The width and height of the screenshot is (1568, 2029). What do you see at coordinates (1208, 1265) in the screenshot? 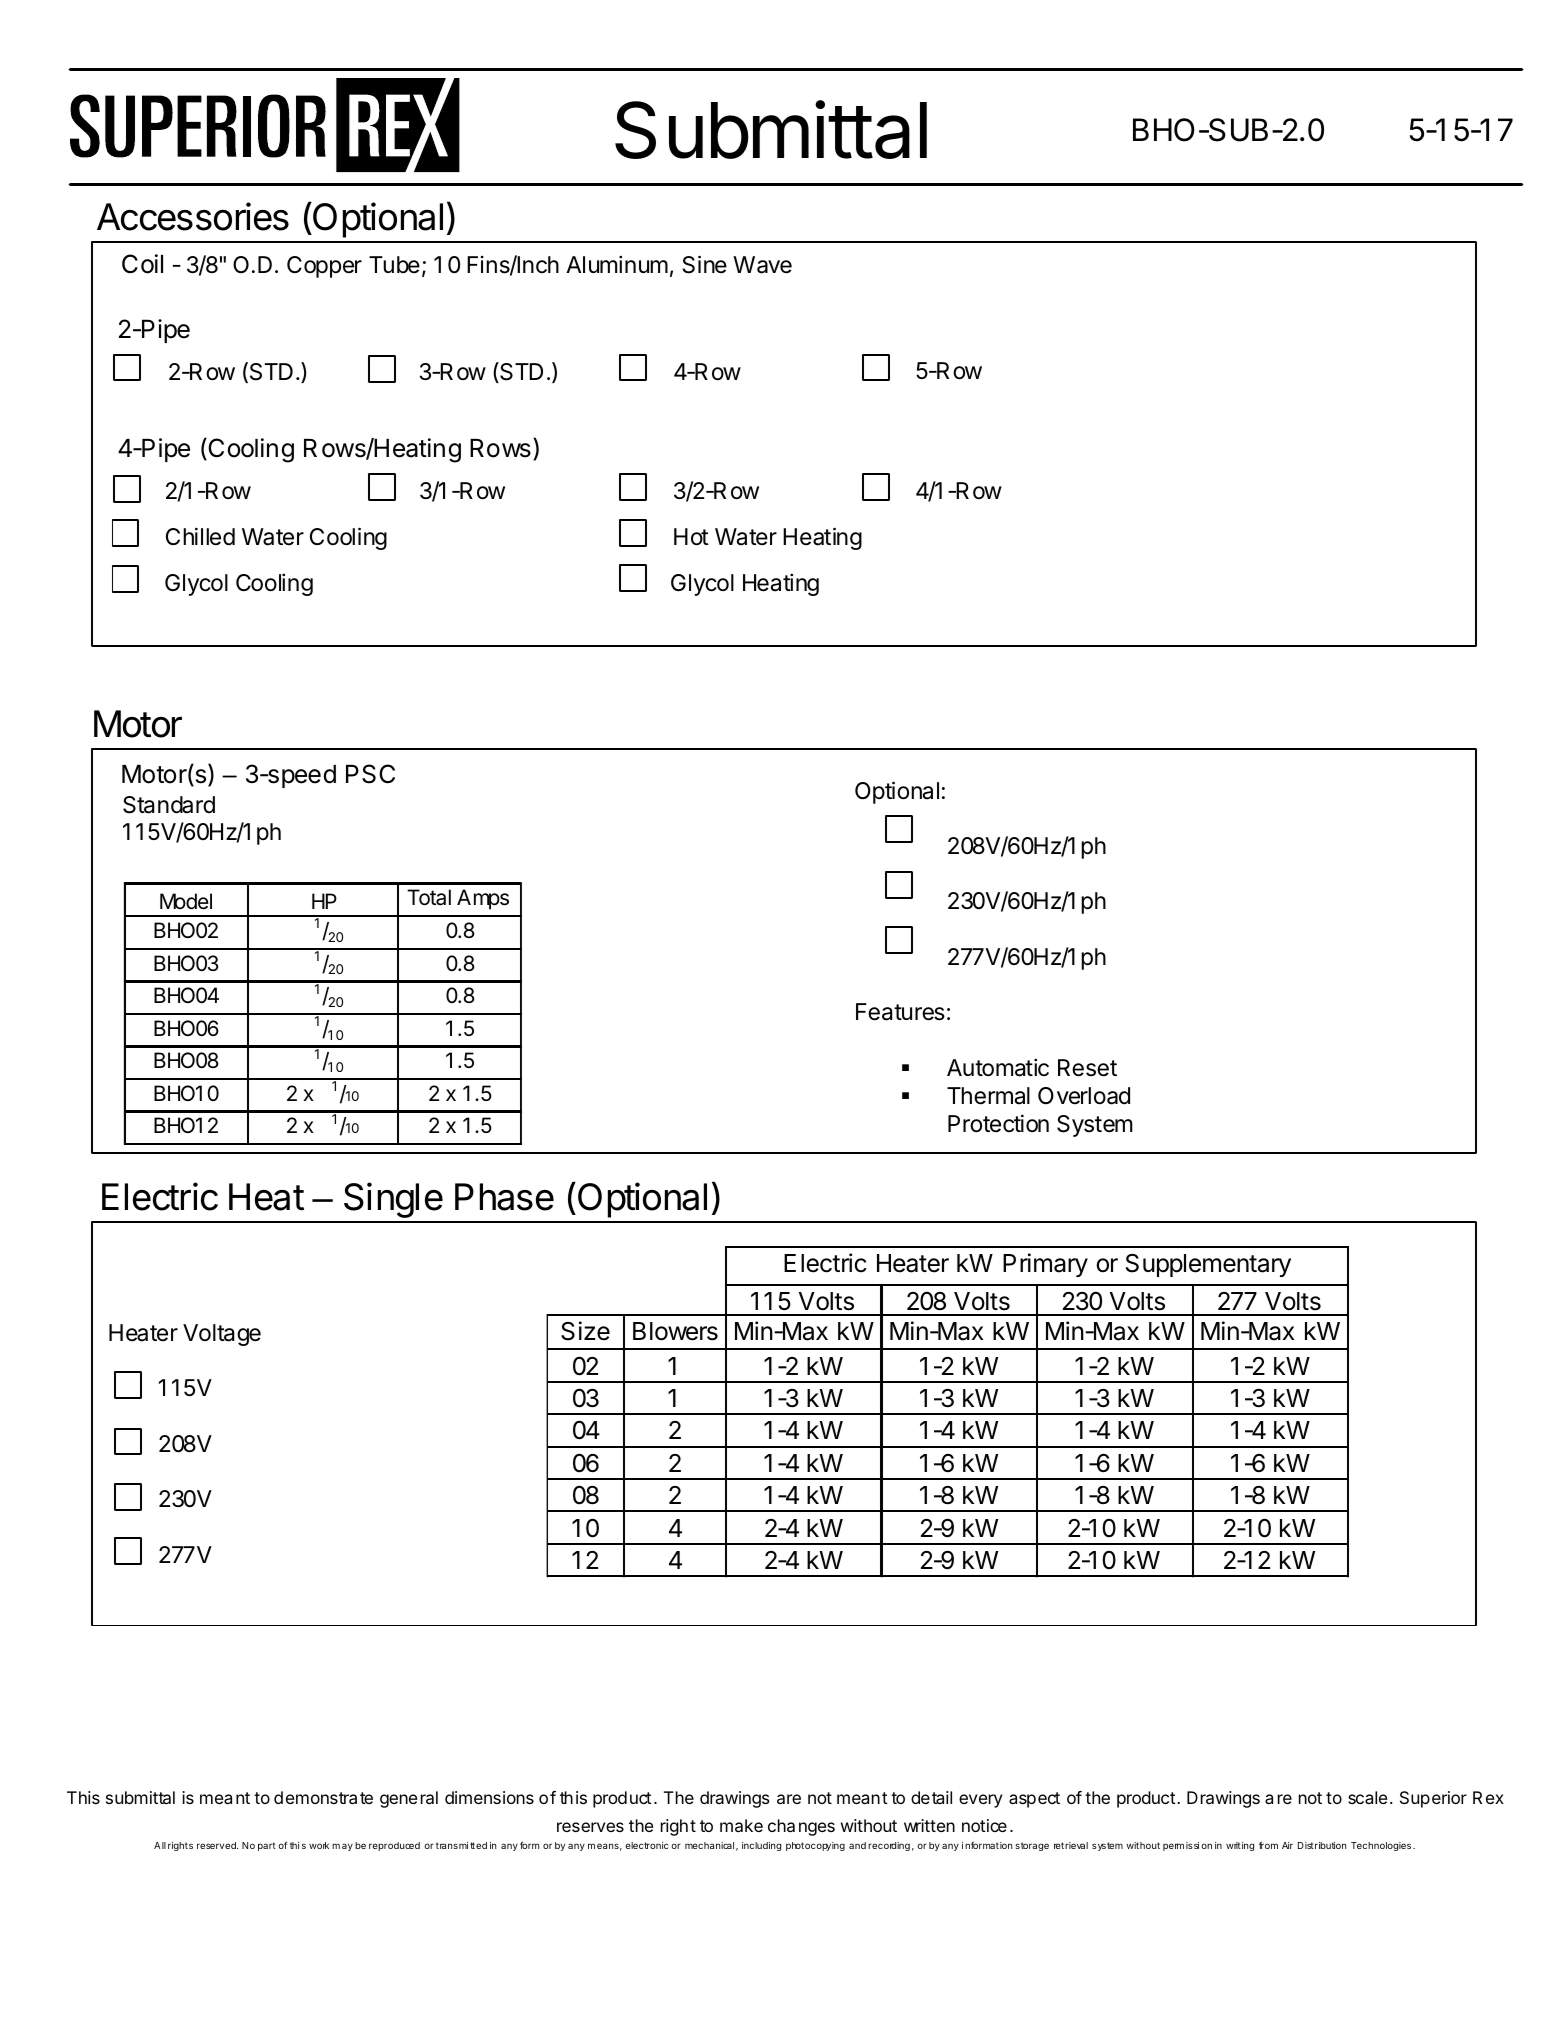
I see `Supplementary` at bounding box center [1208, 1265].
